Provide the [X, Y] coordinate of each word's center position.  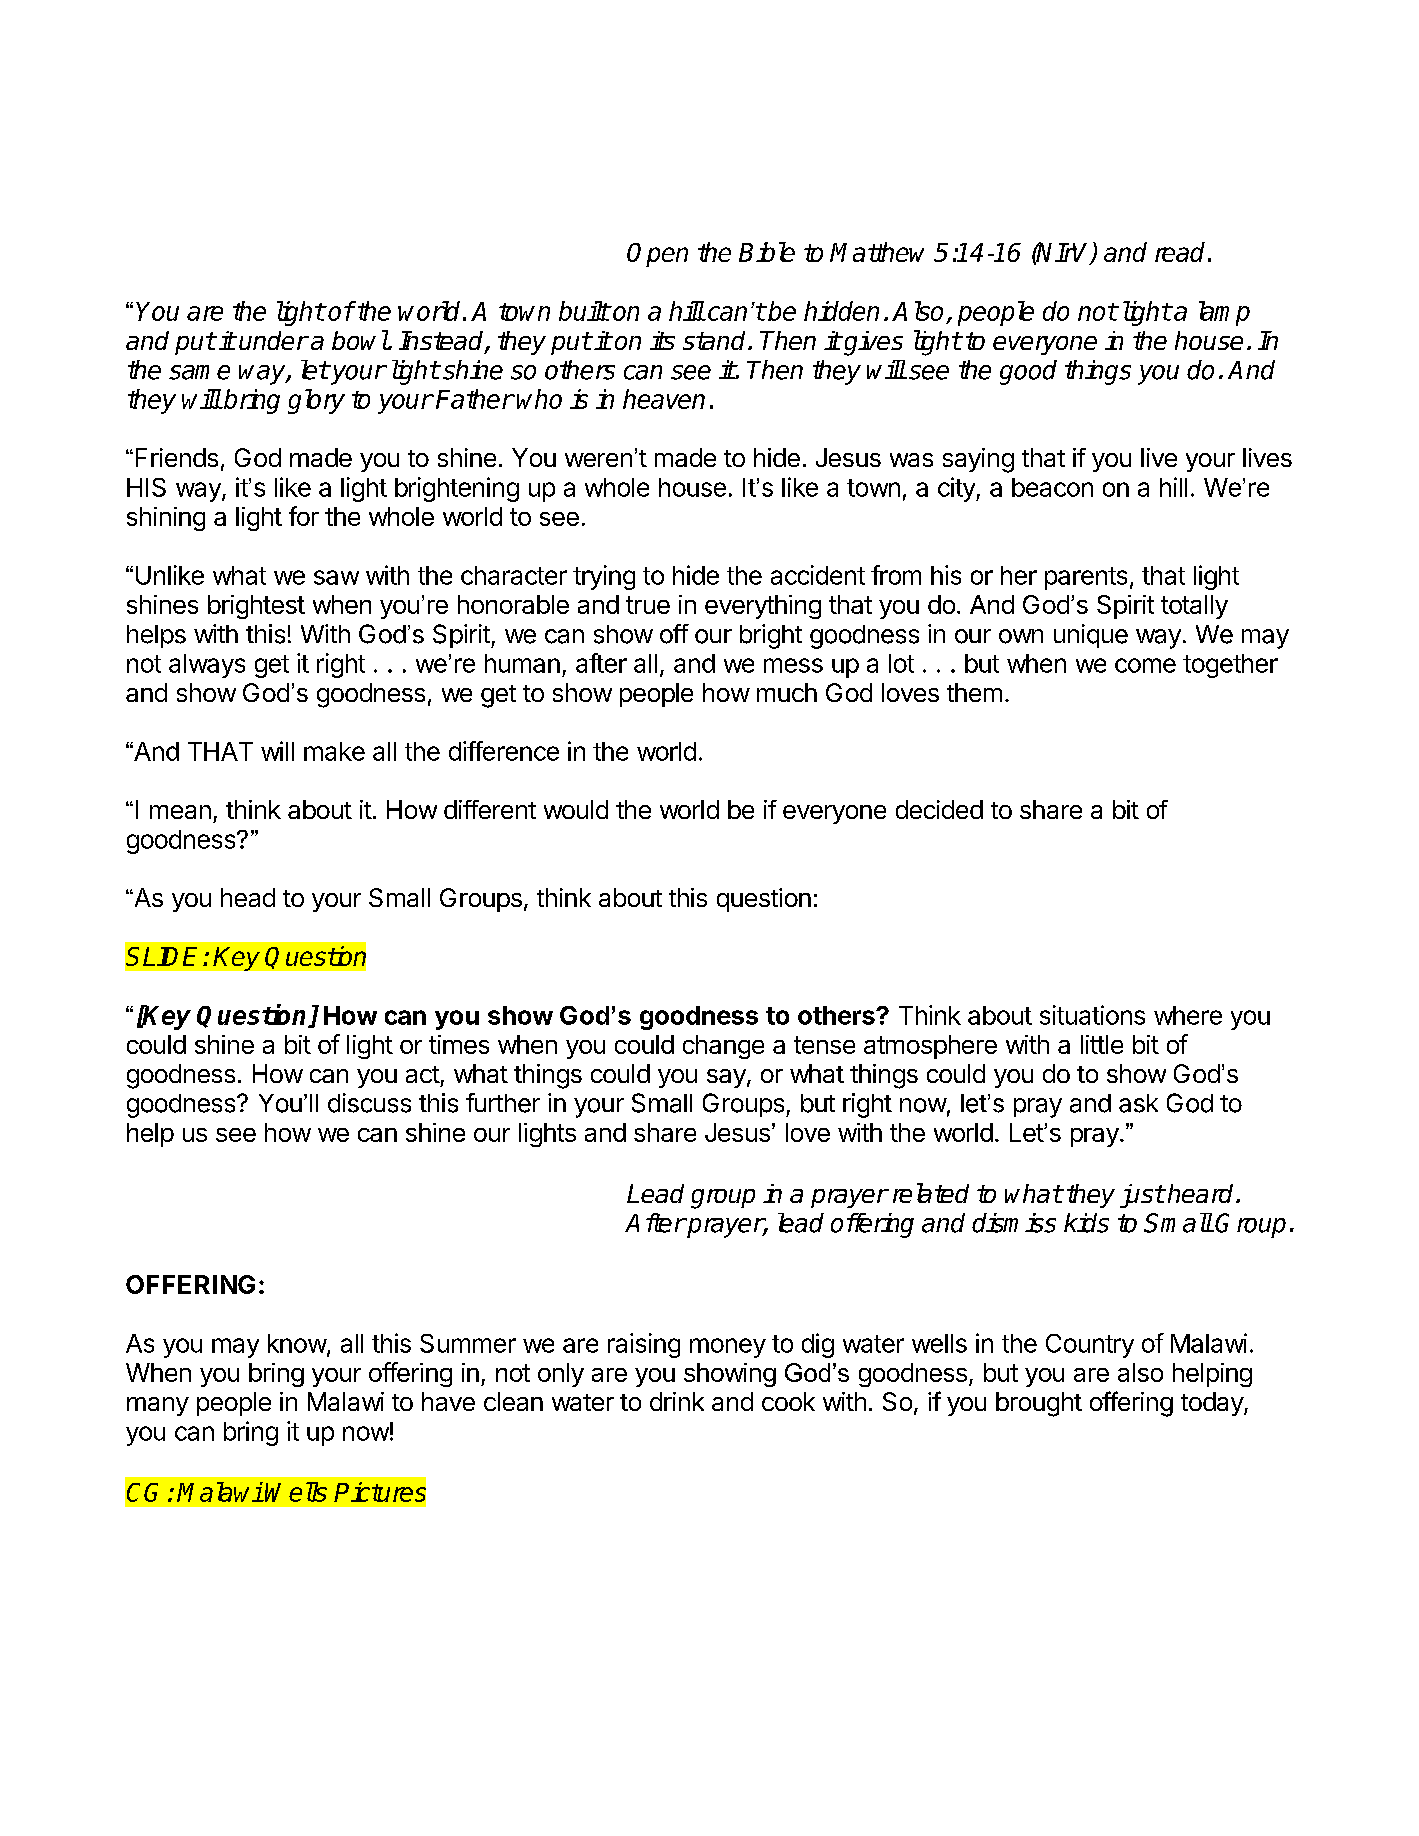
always [207, 666]
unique [1091, 636]
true [648, 605]
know [298, 1344]
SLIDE [165, 956]
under [273, 340]
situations [1092, 1015]
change [723, 1047]
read [1180, 252]
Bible [767, 252]
